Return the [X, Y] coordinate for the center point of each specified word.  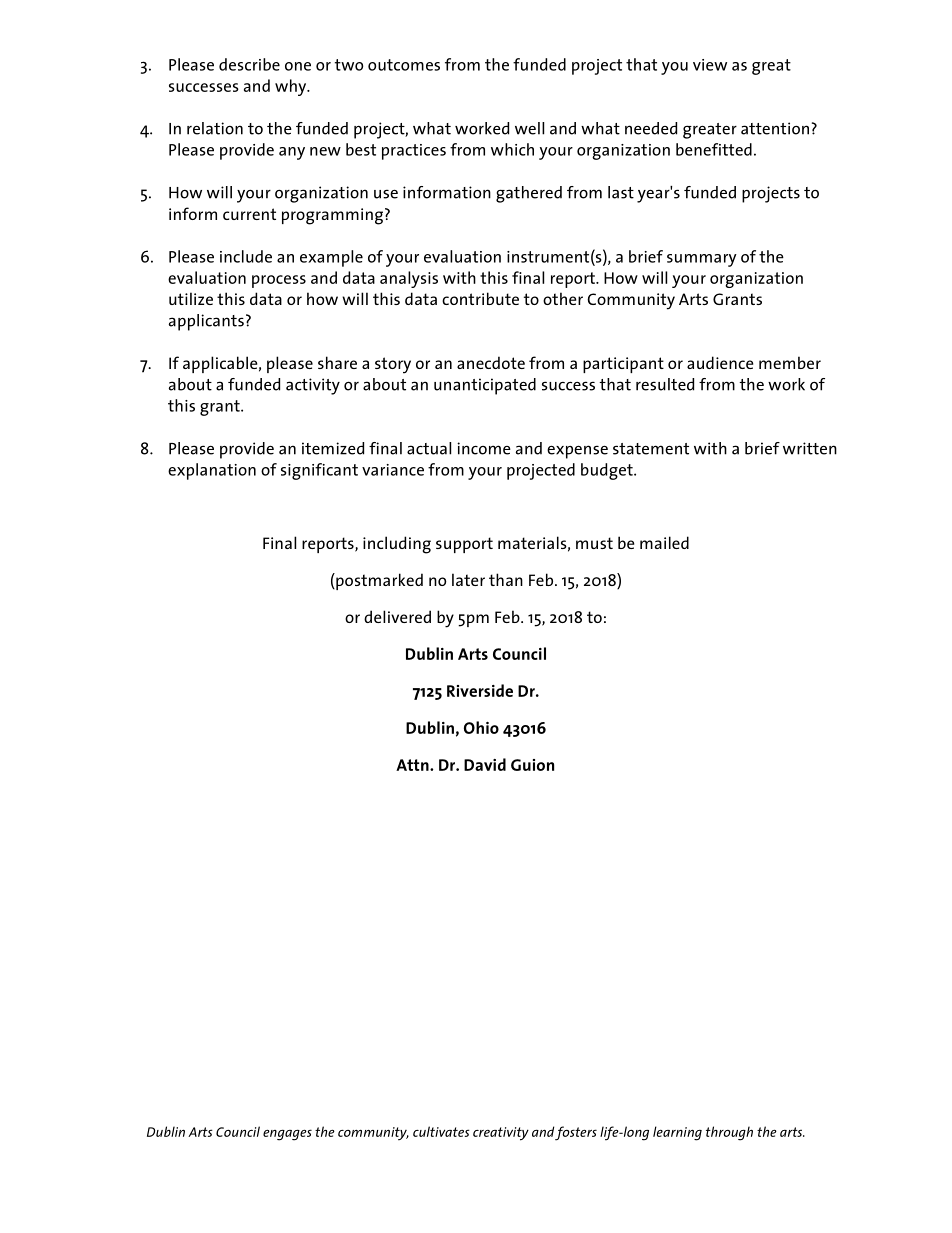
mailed [664, 542]
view [710, 65]
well [529, 128]
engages [287, 1135]
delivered [397, 616]
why [292, 87]
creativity [501, 1134]
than [506, 579]
